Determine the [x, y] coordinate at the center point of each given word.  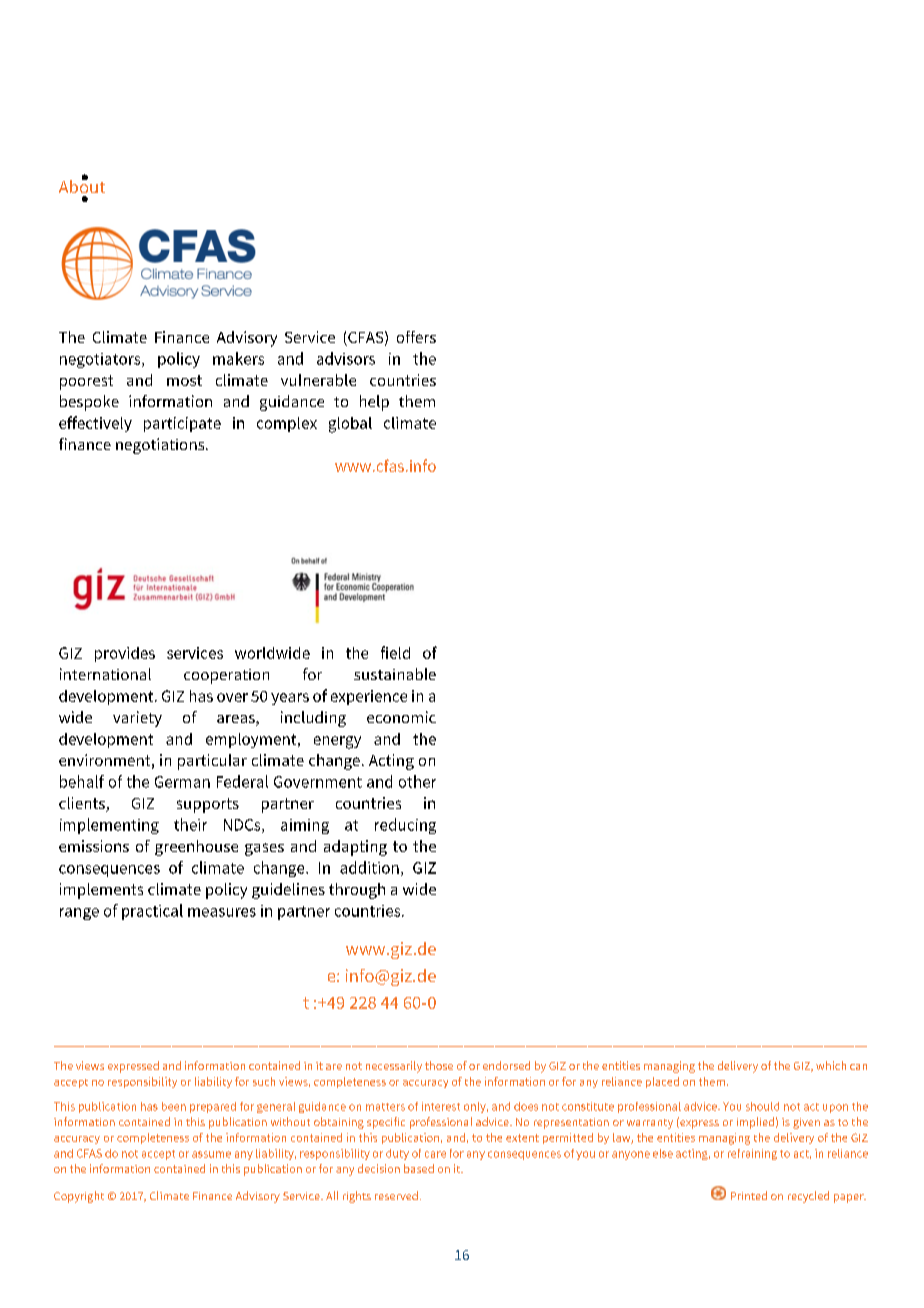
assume [211, 1154]
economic [401, 717]
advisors [346, 358]
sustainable [395, 674]
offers [416, 337]
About [82, 185]
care [435, 1154]
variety [137, 719]
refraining [752, 1154]
